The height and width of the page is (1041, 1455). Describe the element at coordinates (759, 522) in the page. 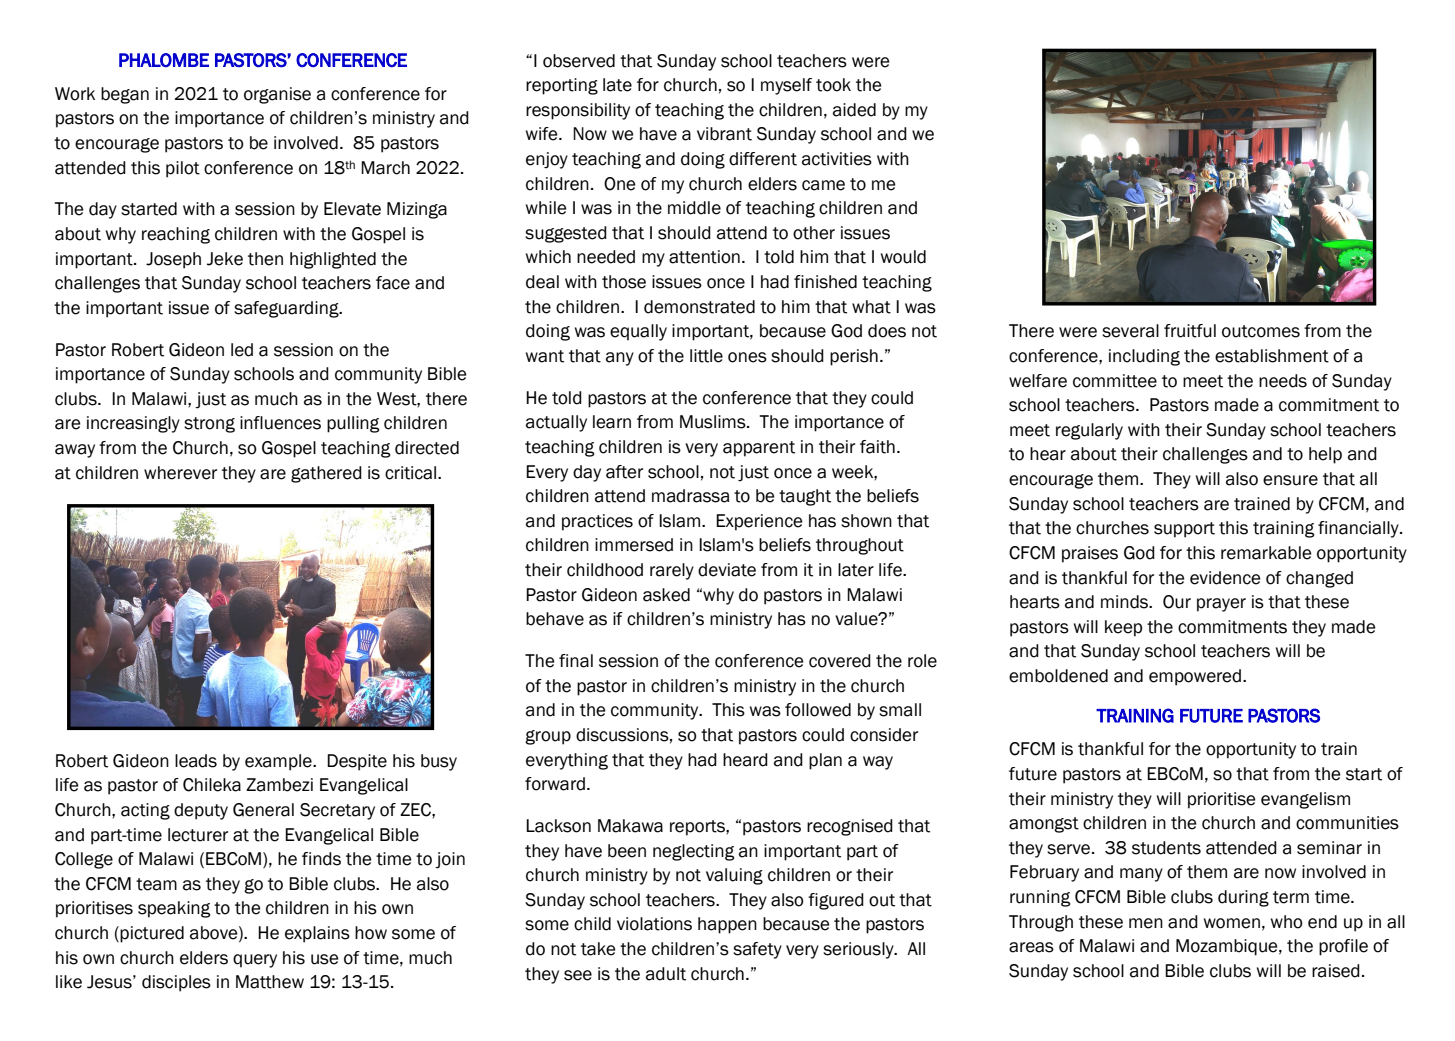

I see `Experience` at that location.
